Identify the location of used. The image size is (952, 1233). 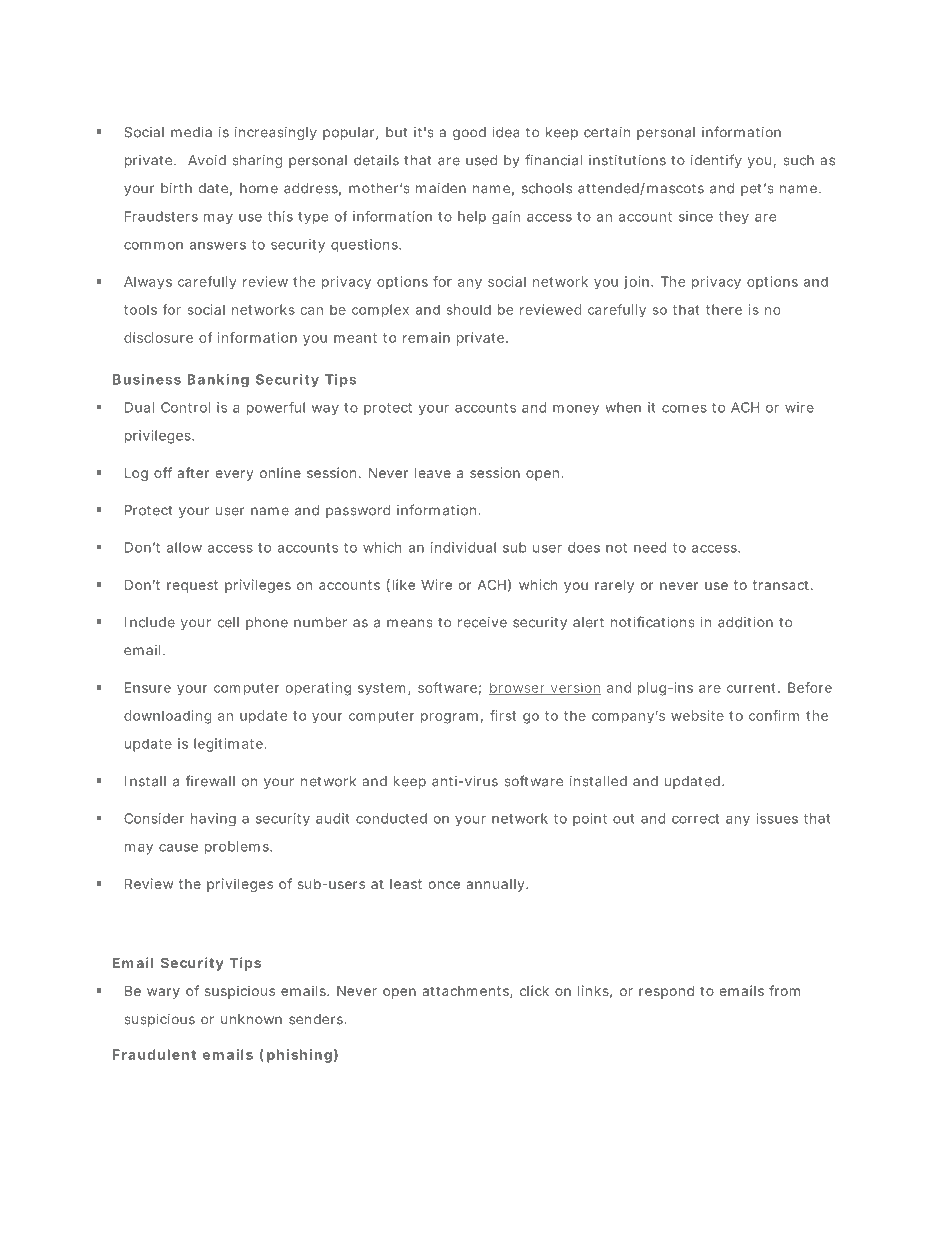
(481, 160).
